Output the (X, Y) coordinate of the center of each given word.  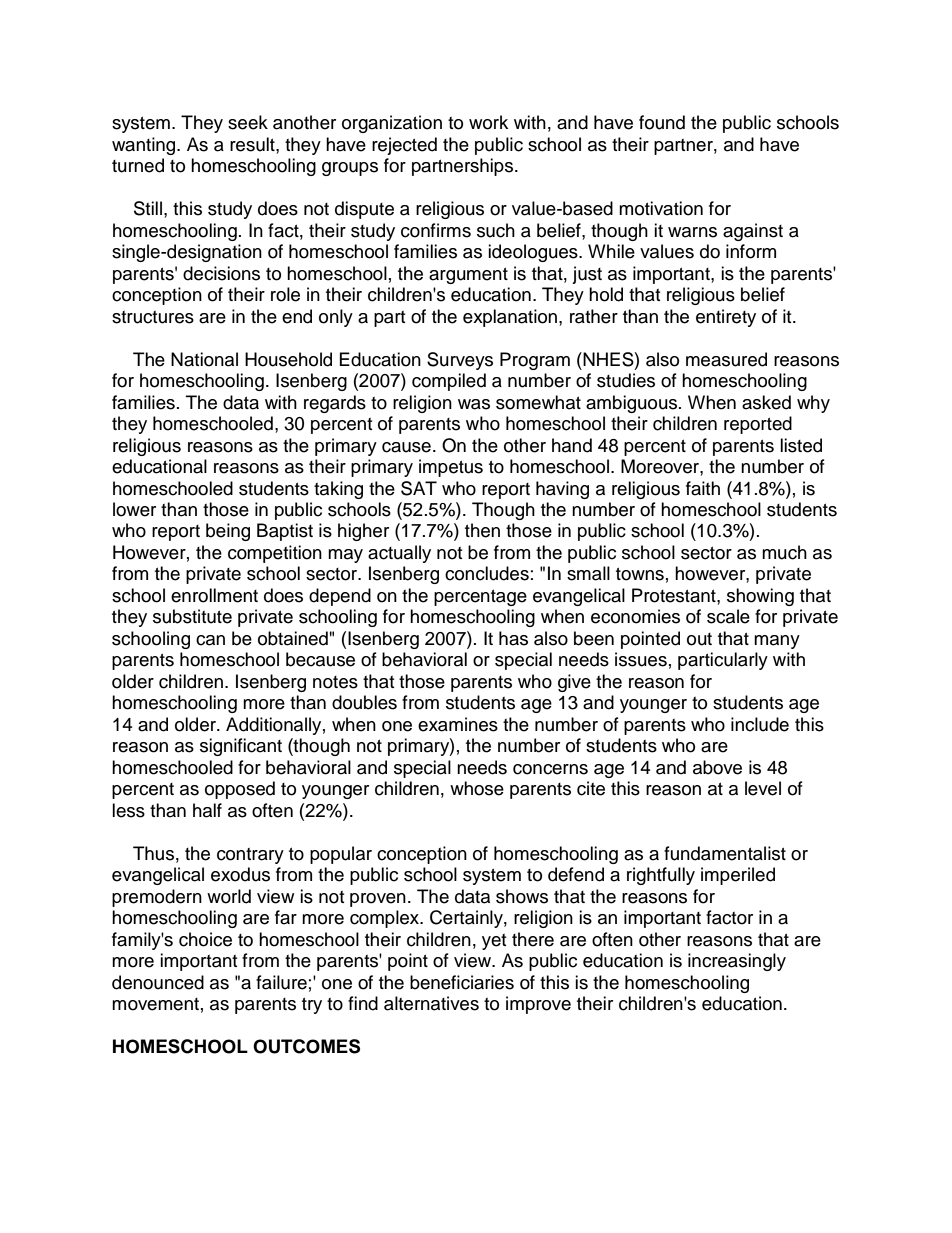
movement (155, 1004)
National (204, 359)
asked (766, 402)
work (488, 122)
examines (458, 724)
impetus (451, 468)
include (760, 724)
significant (241, 747)
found (662, 122)
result (253, 144)
